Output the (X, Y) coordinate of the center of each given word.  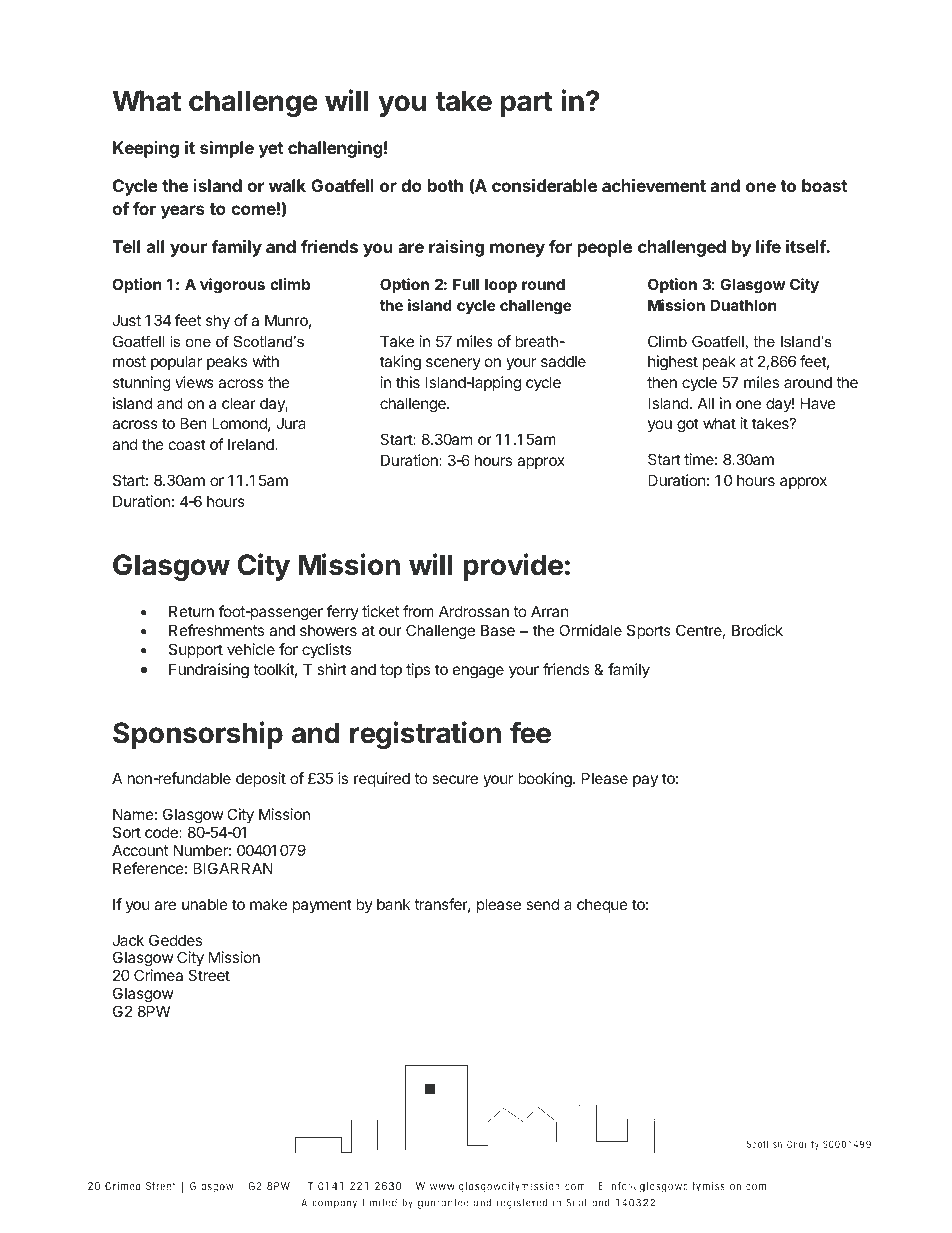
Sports (649, 631)
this (408, 382)
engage (478, 672)
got (688, 425)
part (527, 104)
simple (227, 149)
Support (196, 650)
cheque (602, 905)
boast (824, 185)
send (542, 904)
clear (239, 403)
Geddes (175, 940)
